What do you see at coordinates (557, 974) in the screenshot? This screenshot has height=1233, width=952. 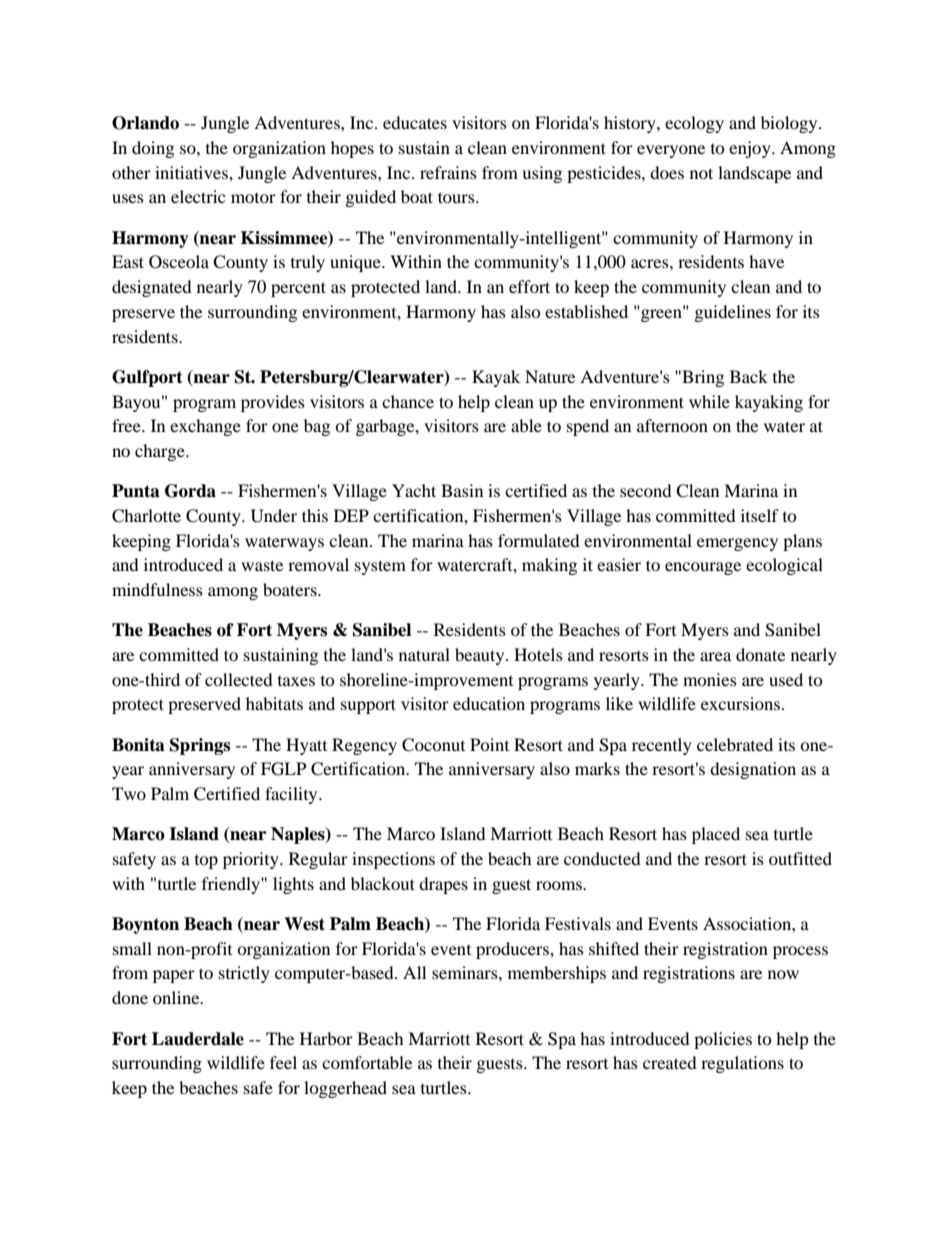 I see `memberships` at bounding box center [557, 974].
